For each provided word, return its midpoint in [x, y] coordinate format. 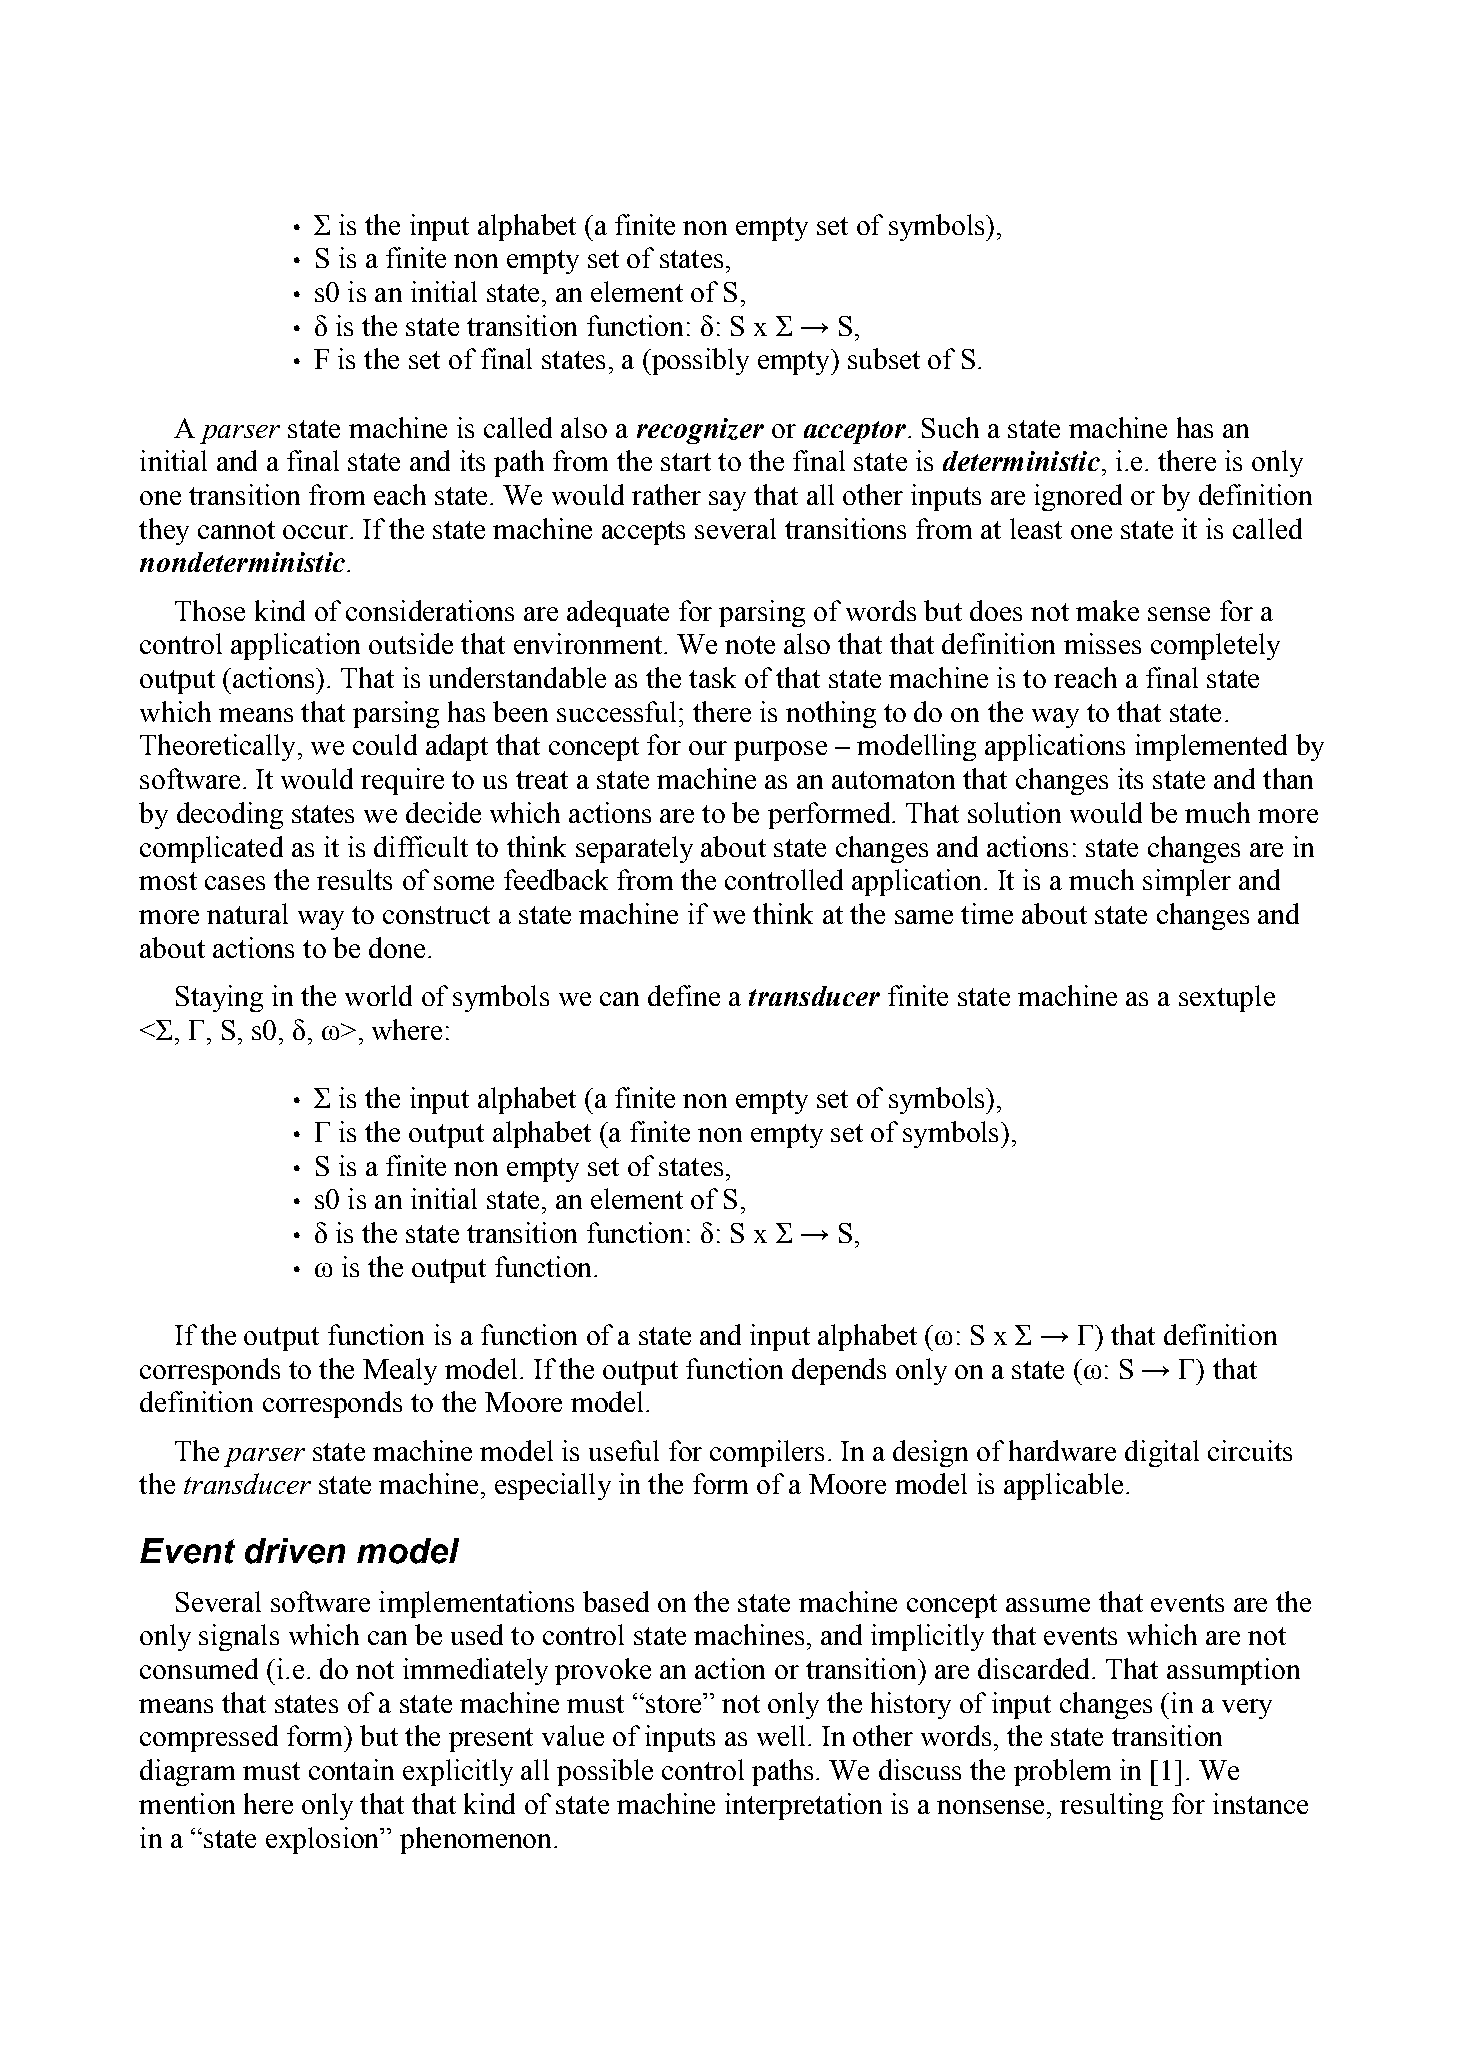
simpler [1187, 882]
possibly [699, 361]
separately [634, 849]
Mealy [400, 1371]
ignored [1078, 497]
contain [351, 1769]
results [354, 879]
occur [315, 532]
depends [839, 1371]
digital [1162, 1453]
